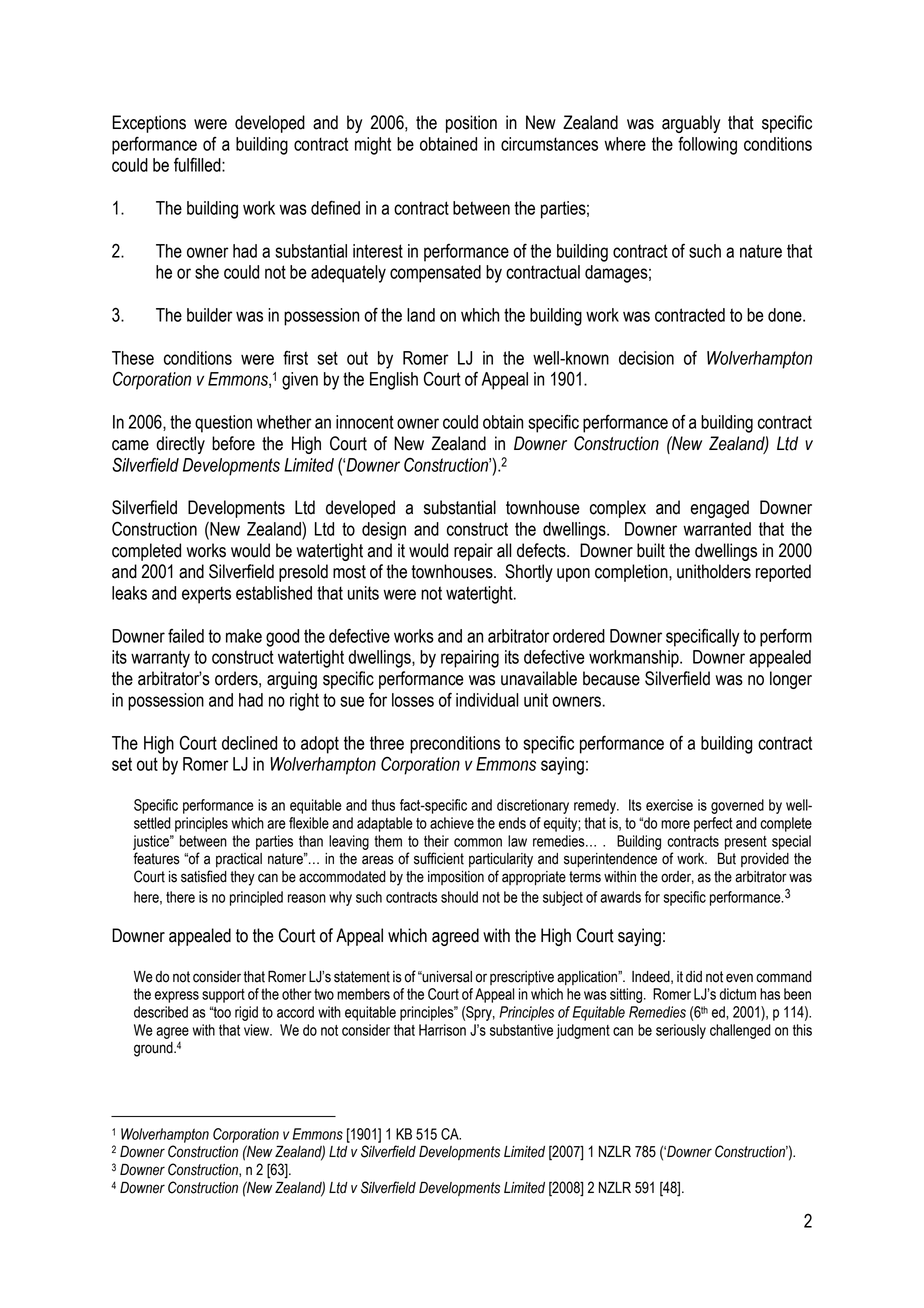 The image size is (924, 1308). I want to click on innocent, so click(365, 422).
